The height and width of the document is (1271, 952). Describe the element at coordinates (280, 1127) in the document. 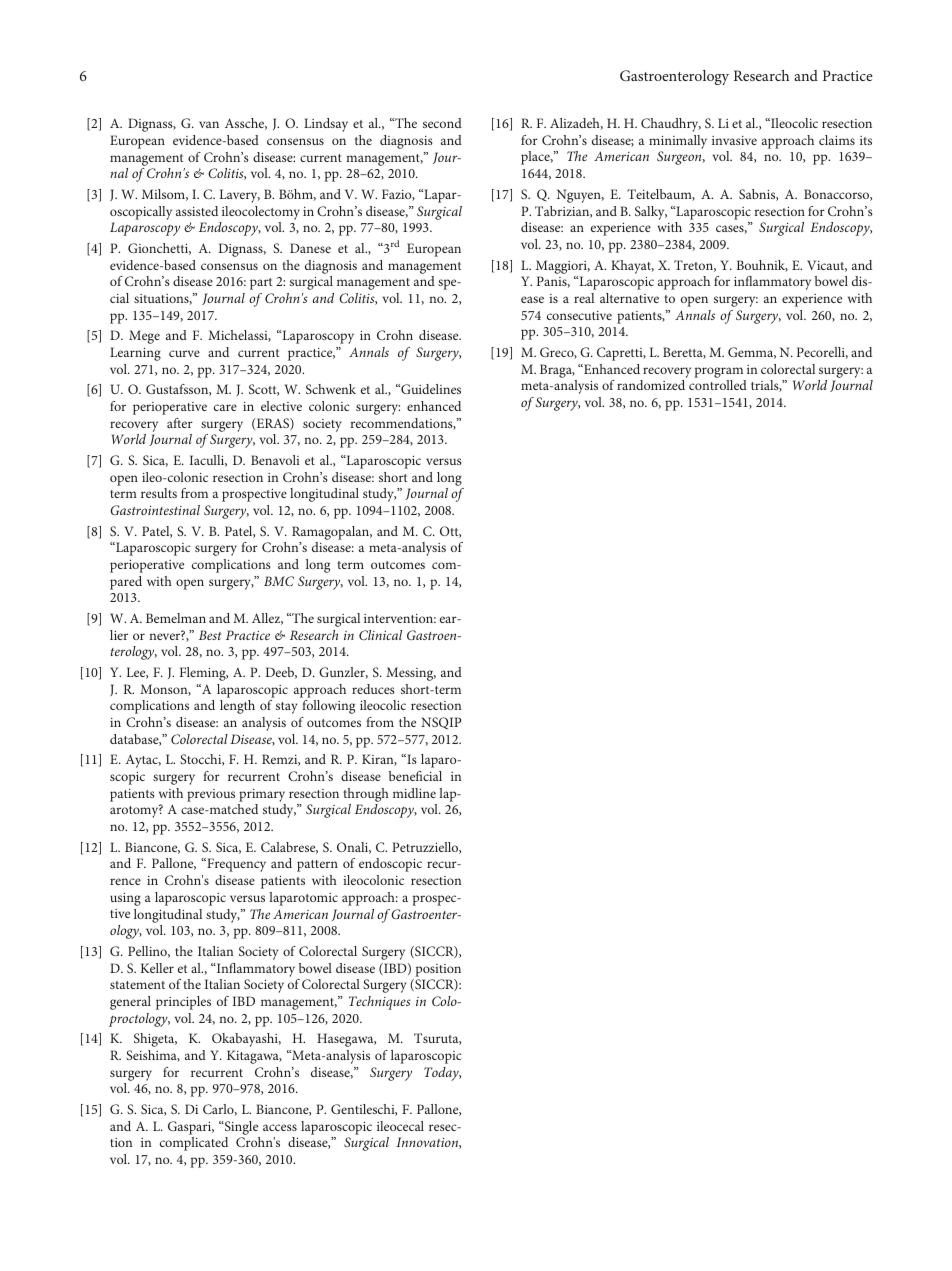

I see `access` at that location.
